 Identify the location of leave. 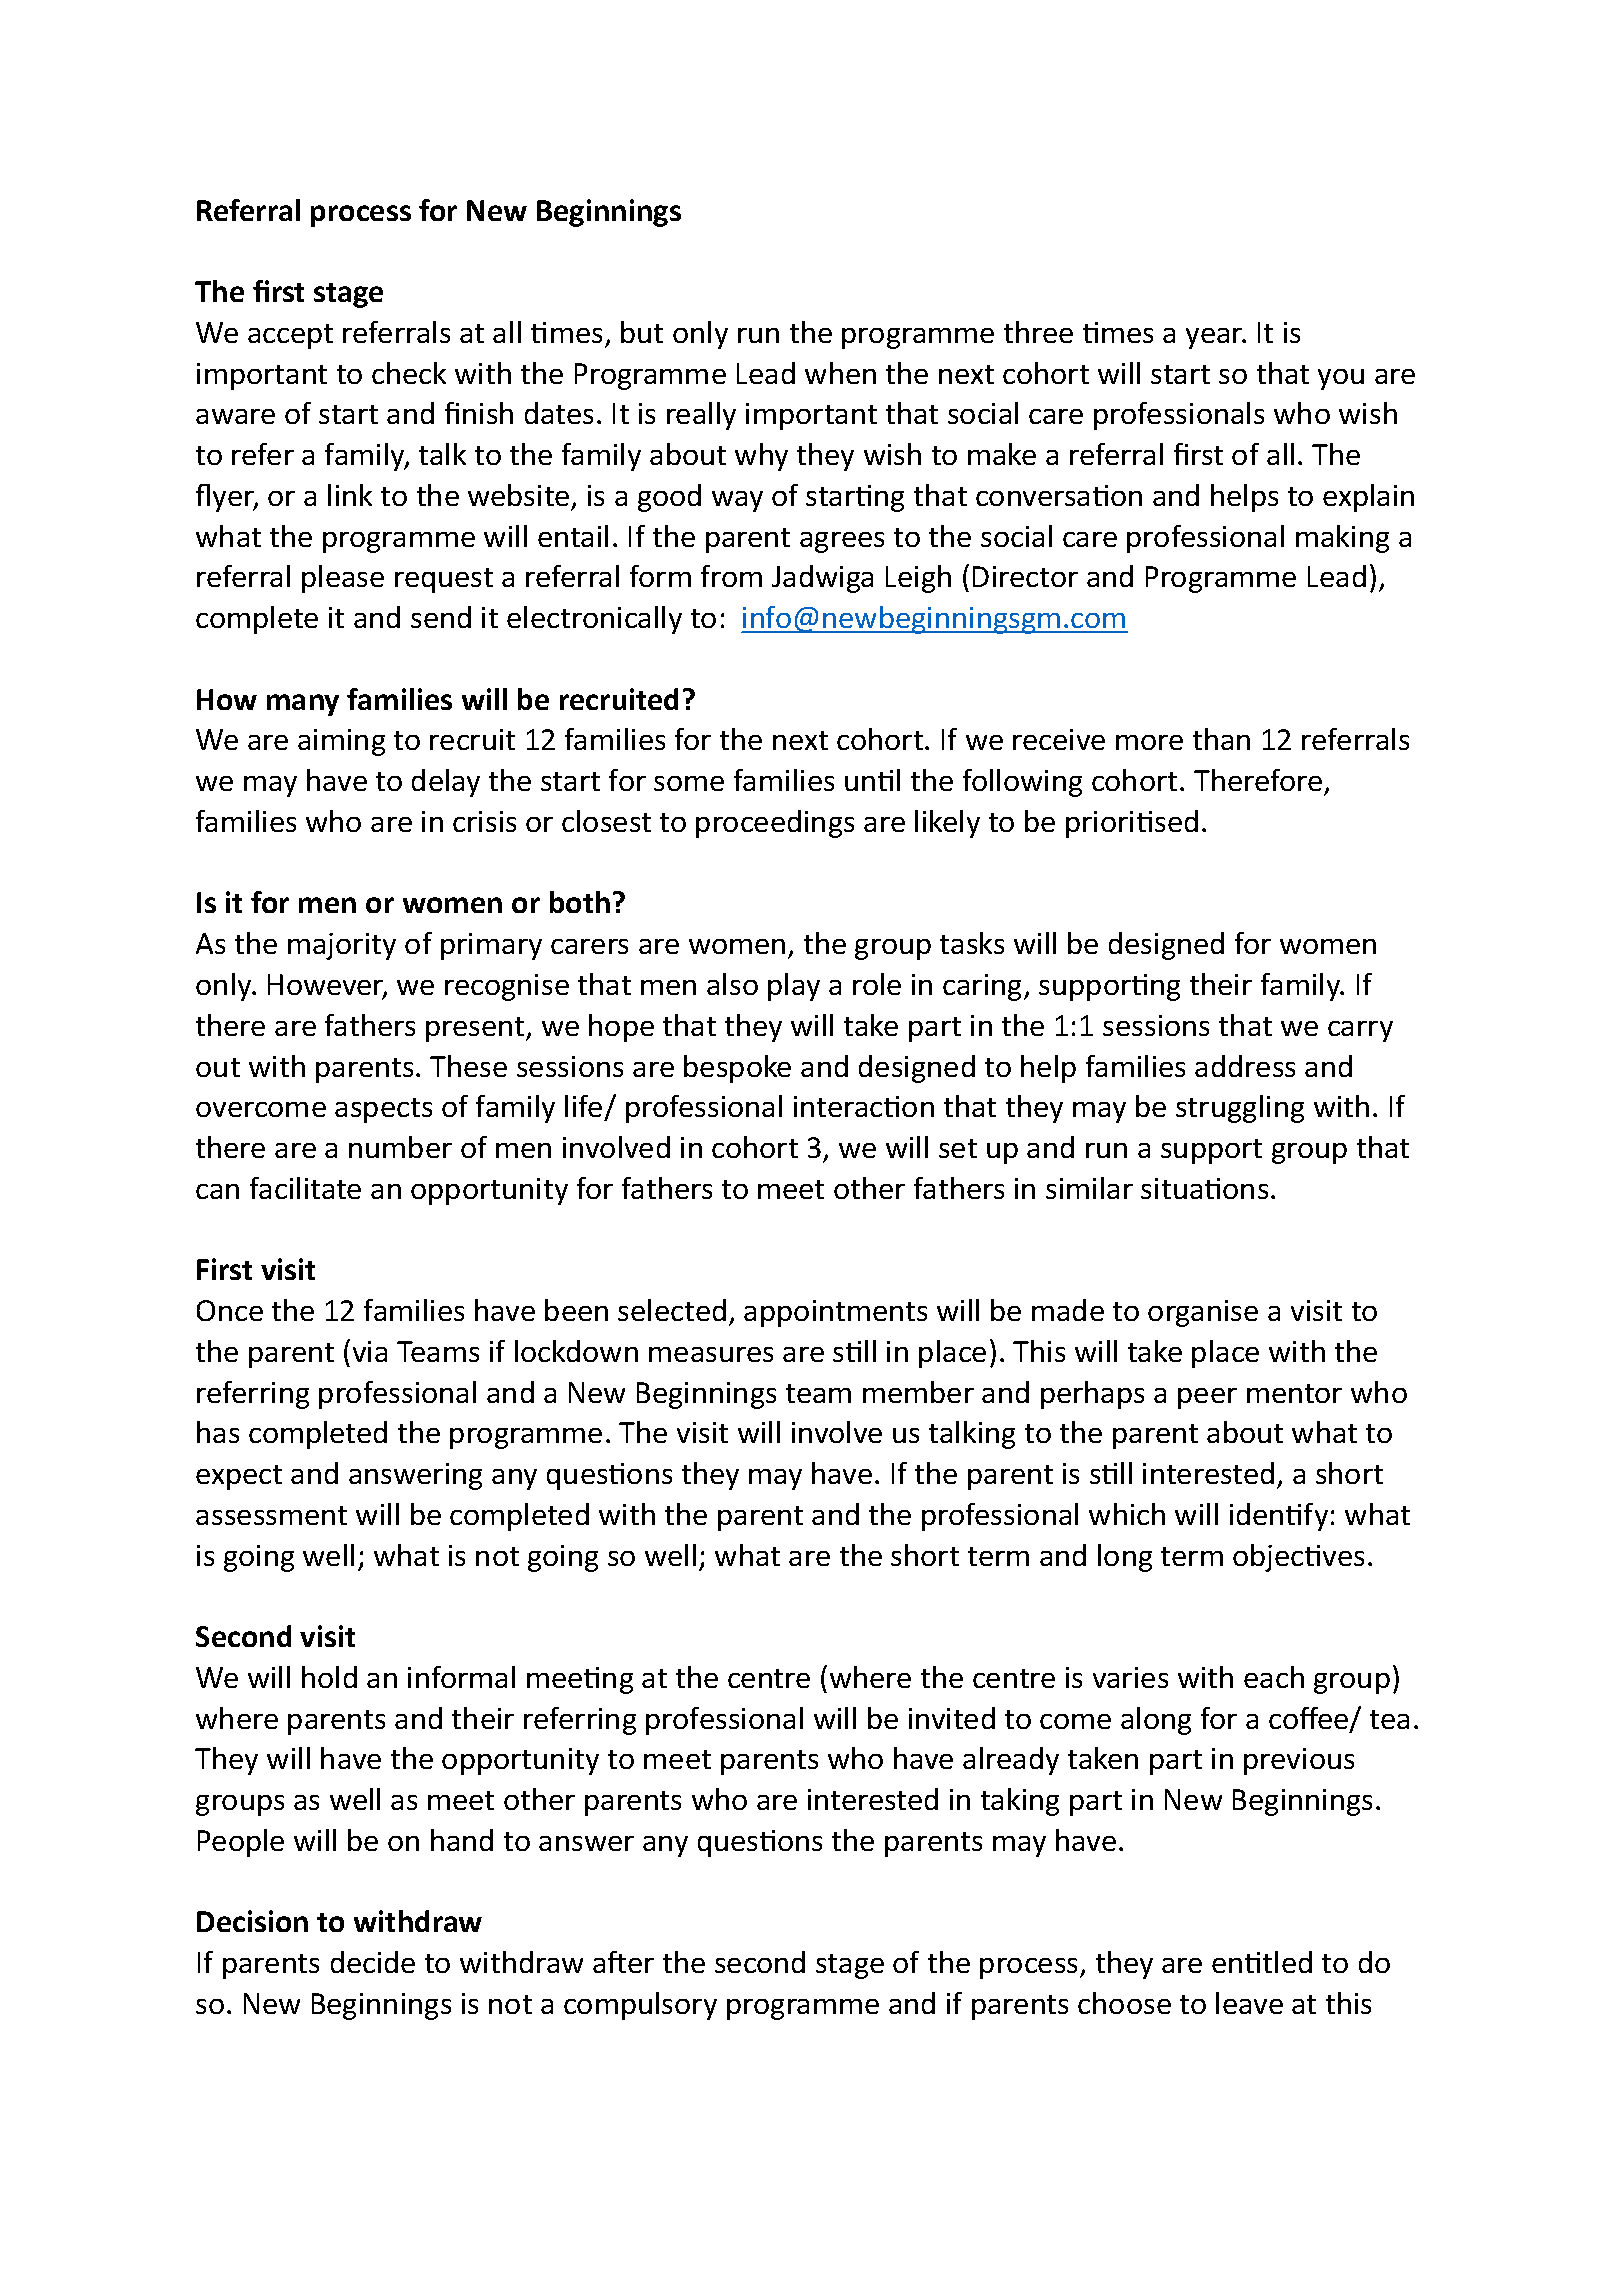
(1249, 2003).
